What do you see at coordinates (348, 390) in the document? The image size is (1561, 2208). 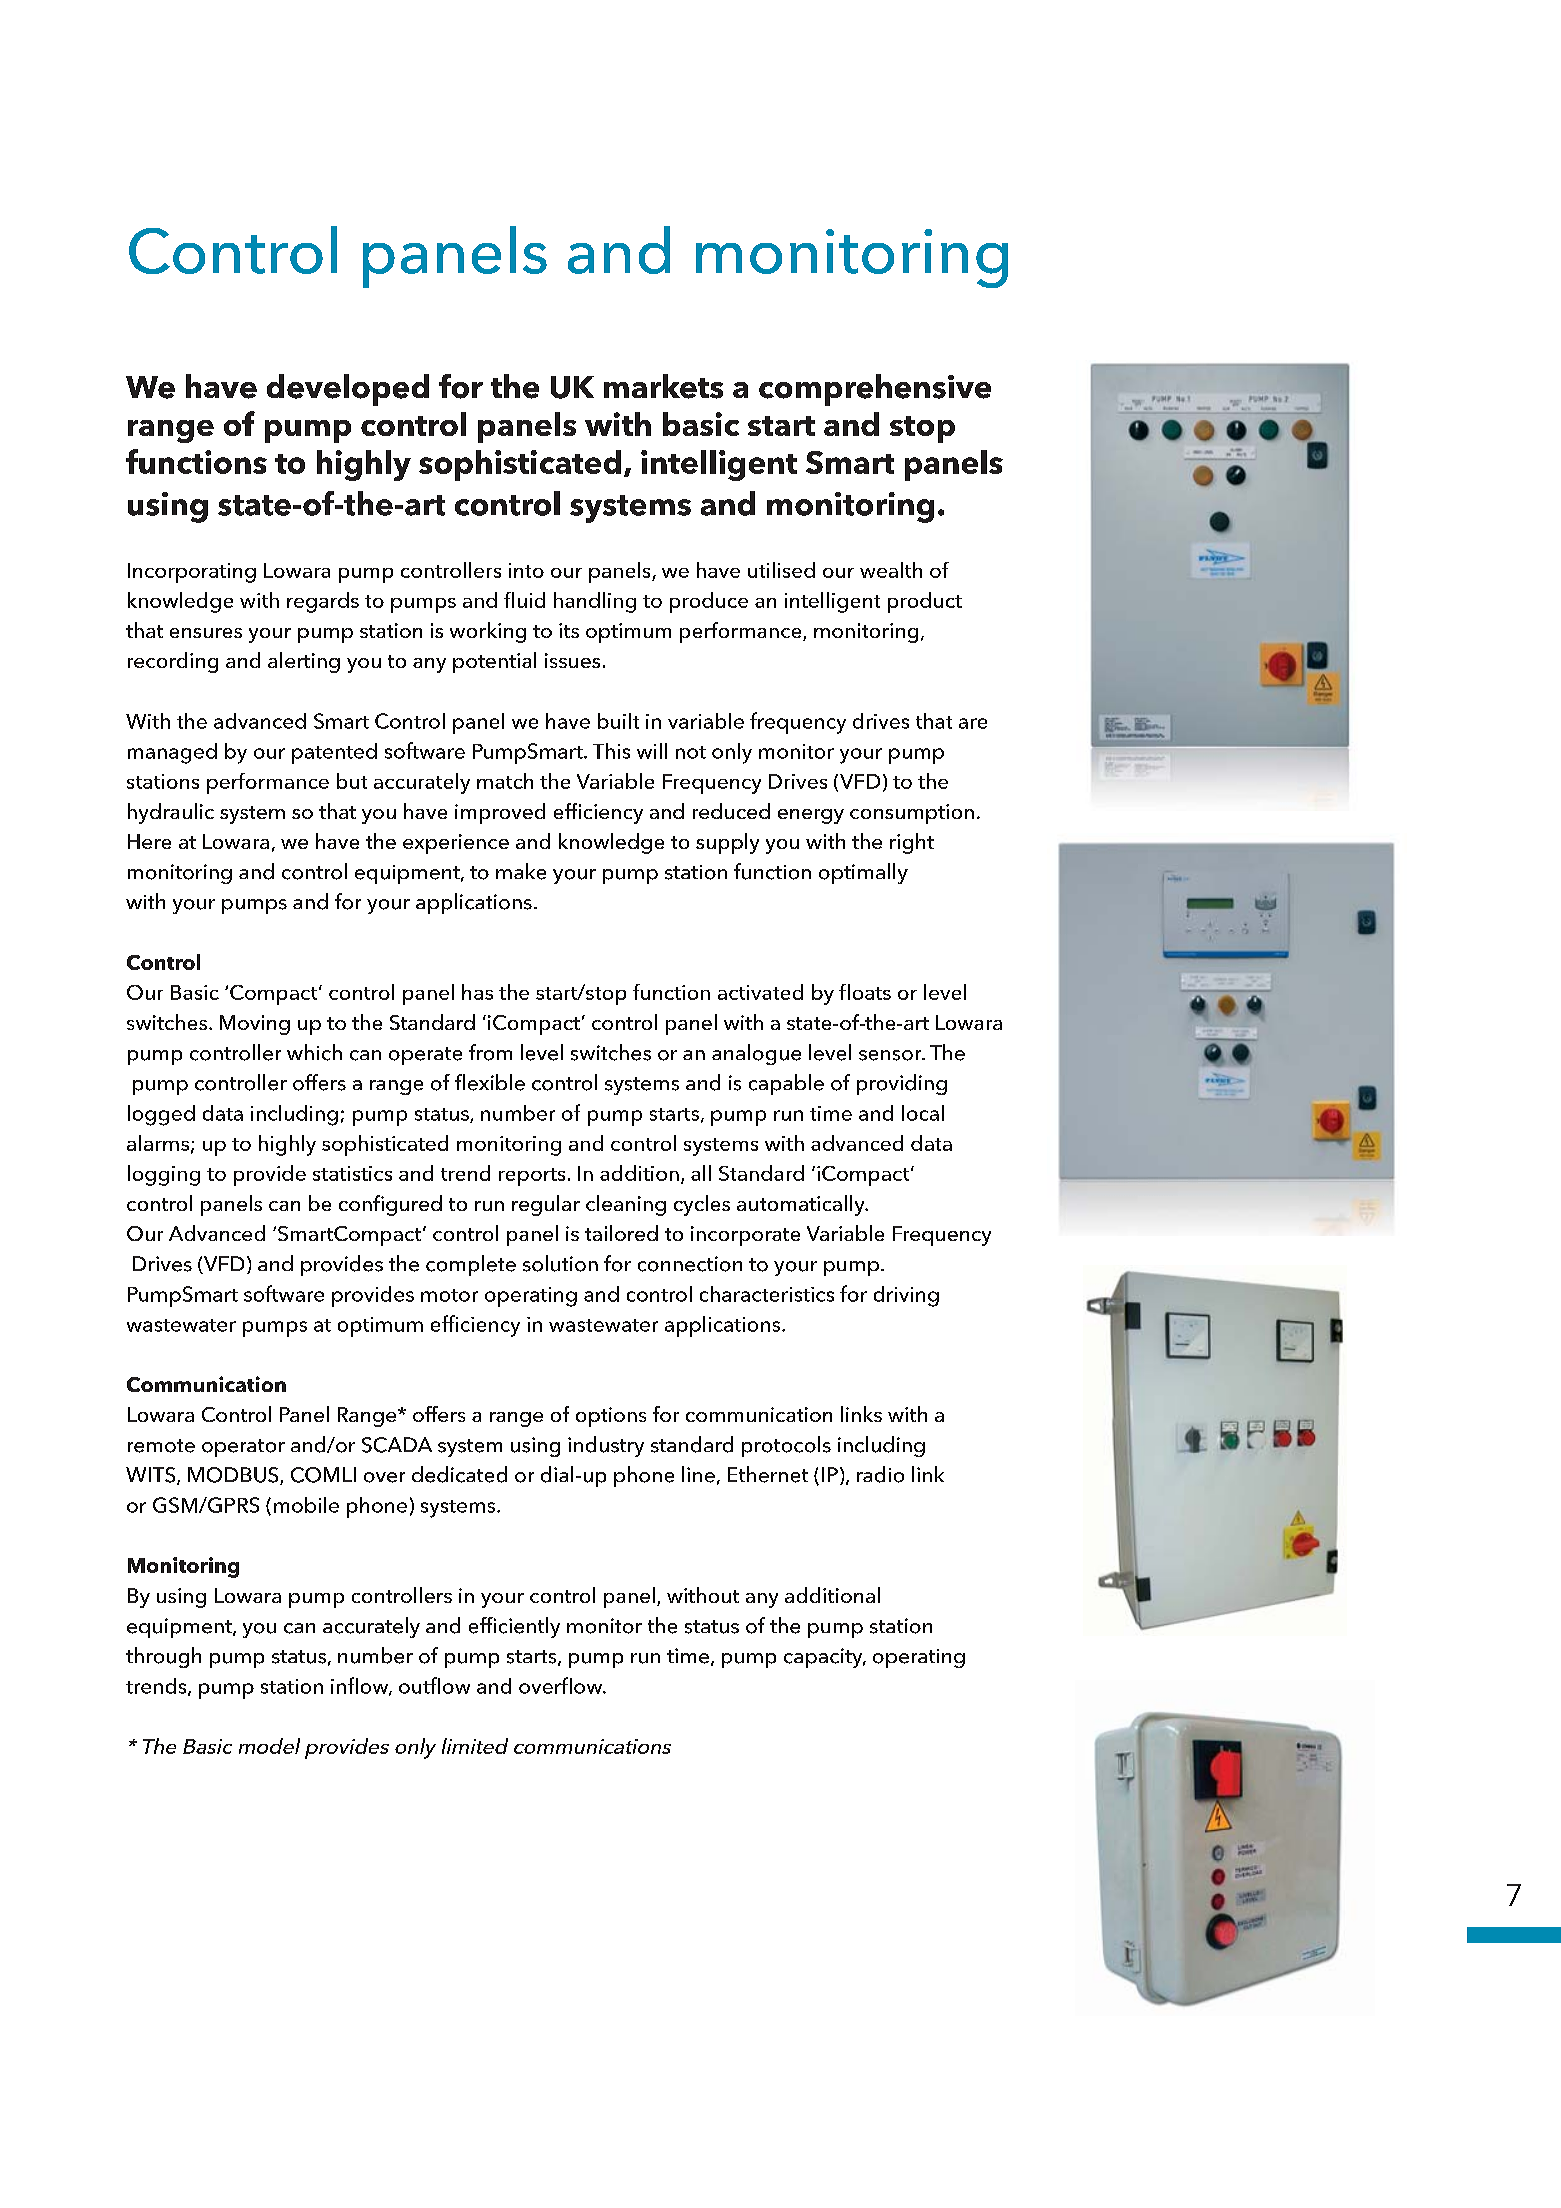 I see `developed` at bounding box center [348, 390].
